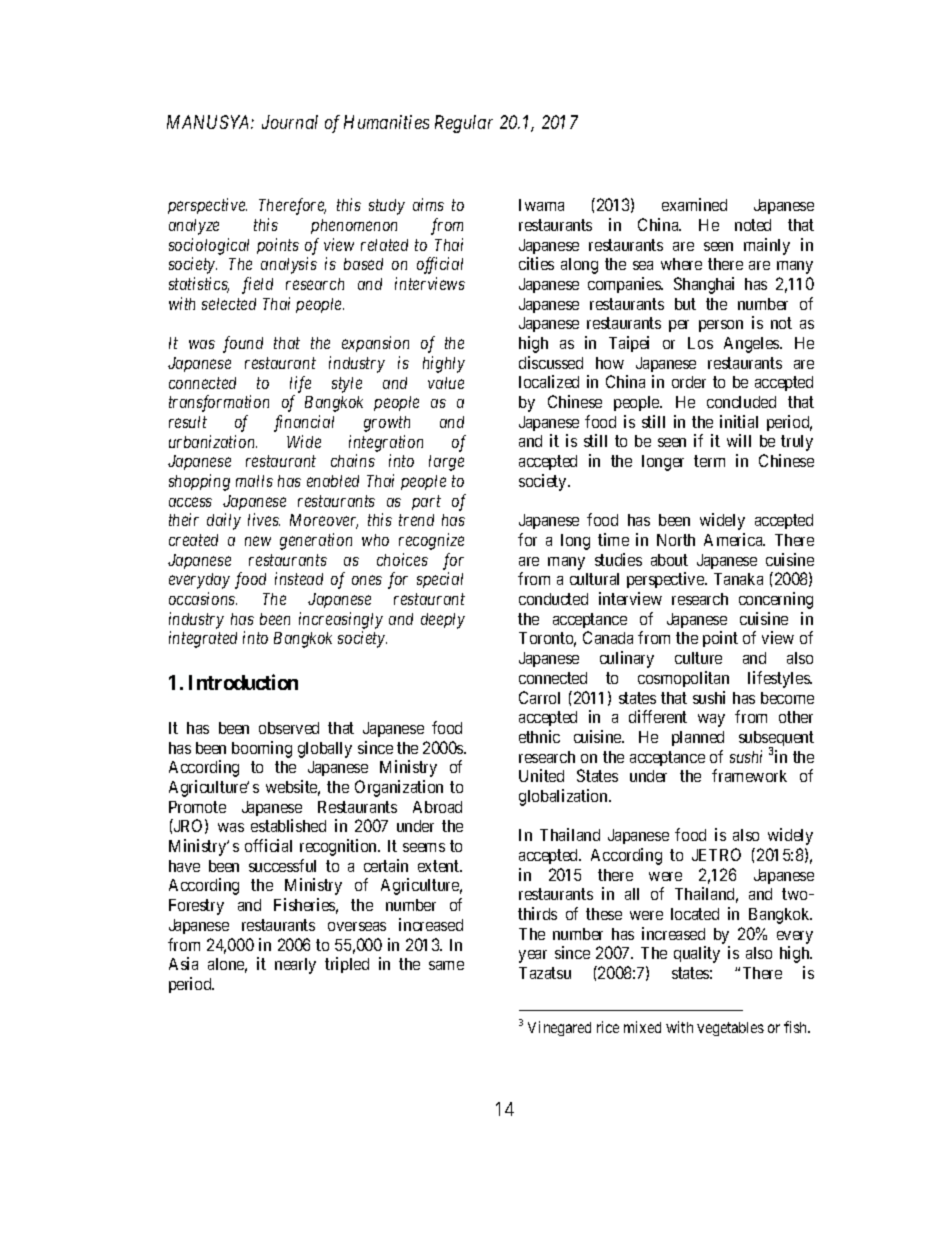  Describe the element at coordinates (738, 579) in the screenshot. I see `Tanaka` at that location.
